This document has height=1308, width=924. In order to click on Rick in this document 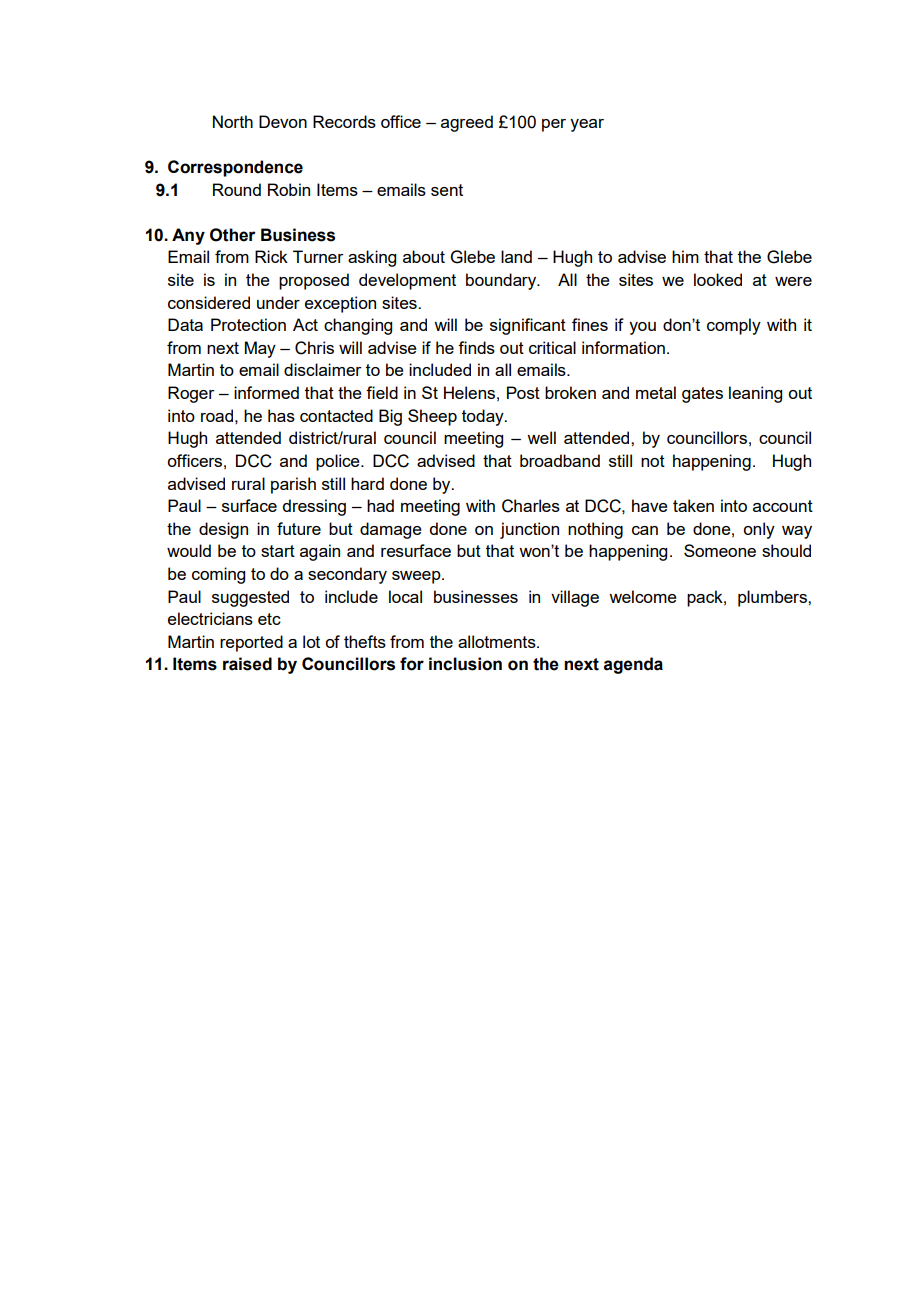, I will do `click(271, 256)`.
